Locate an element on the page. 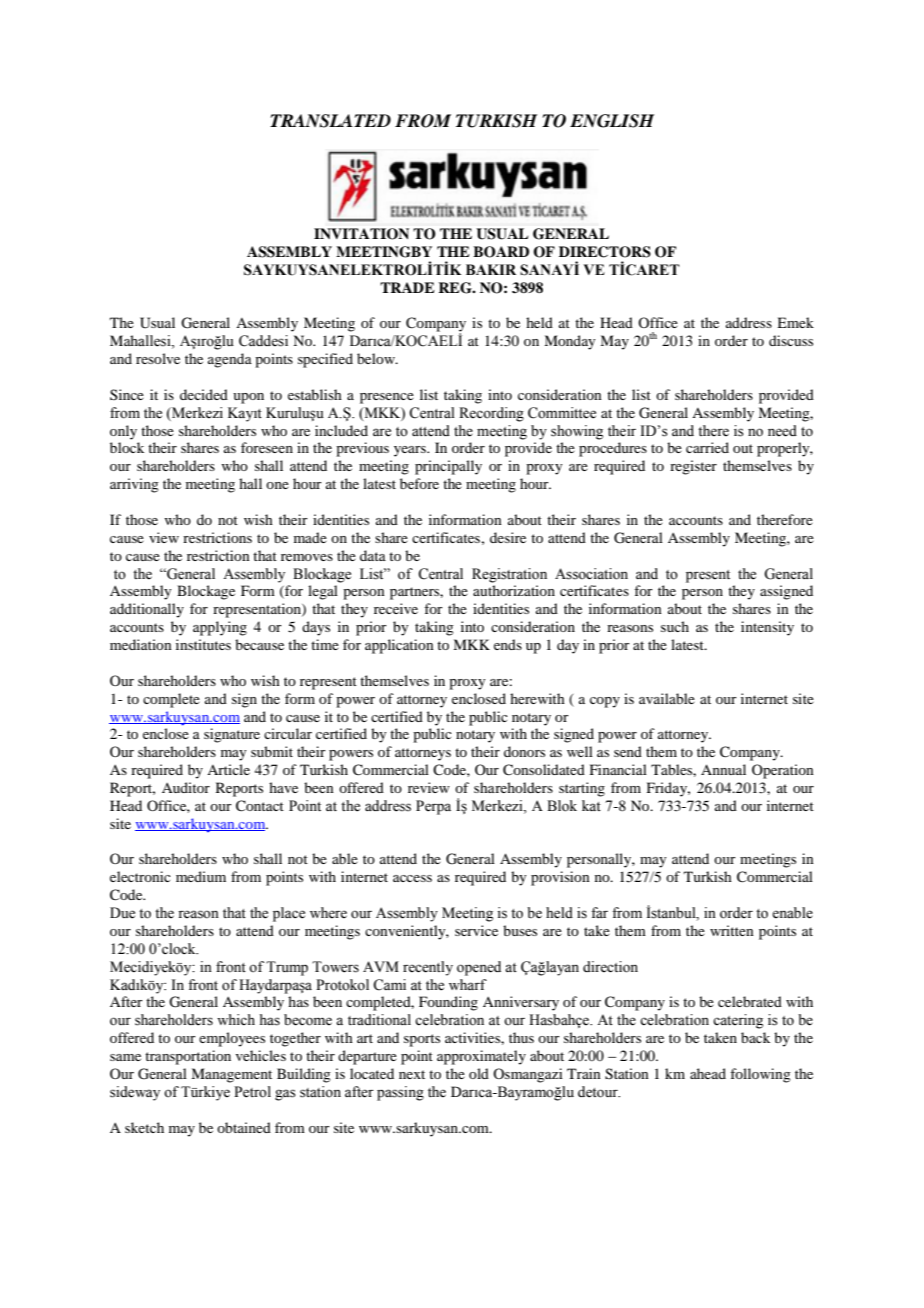 This image has height=1308, width=924. TRANSLATED is located at coordinates (330, 121).
